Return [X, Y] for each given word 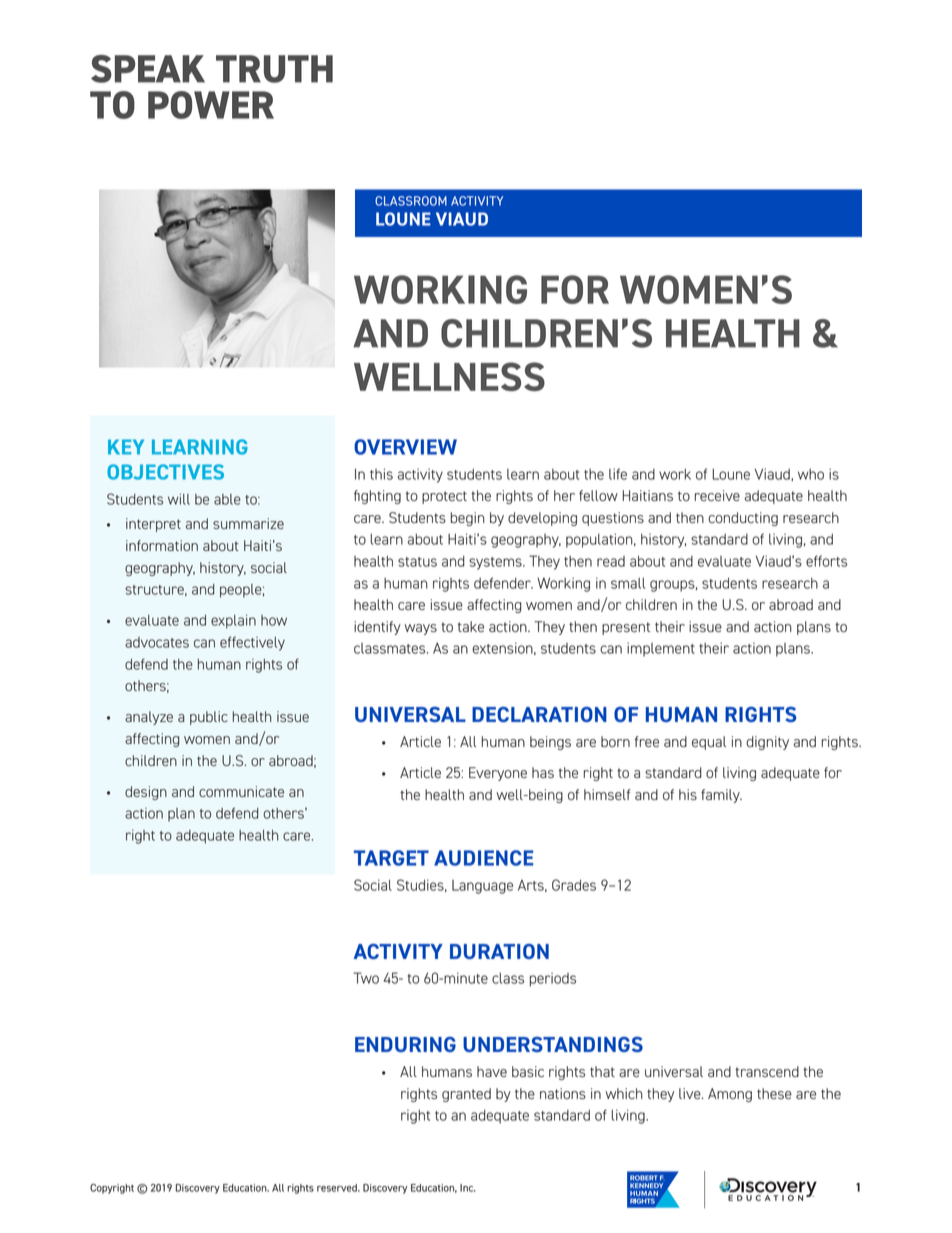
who [811, 474]
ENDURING [405, 1044]
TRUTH [274, 69]
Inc [468, 1188]
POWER [211, 105]
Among [730, 1095]
